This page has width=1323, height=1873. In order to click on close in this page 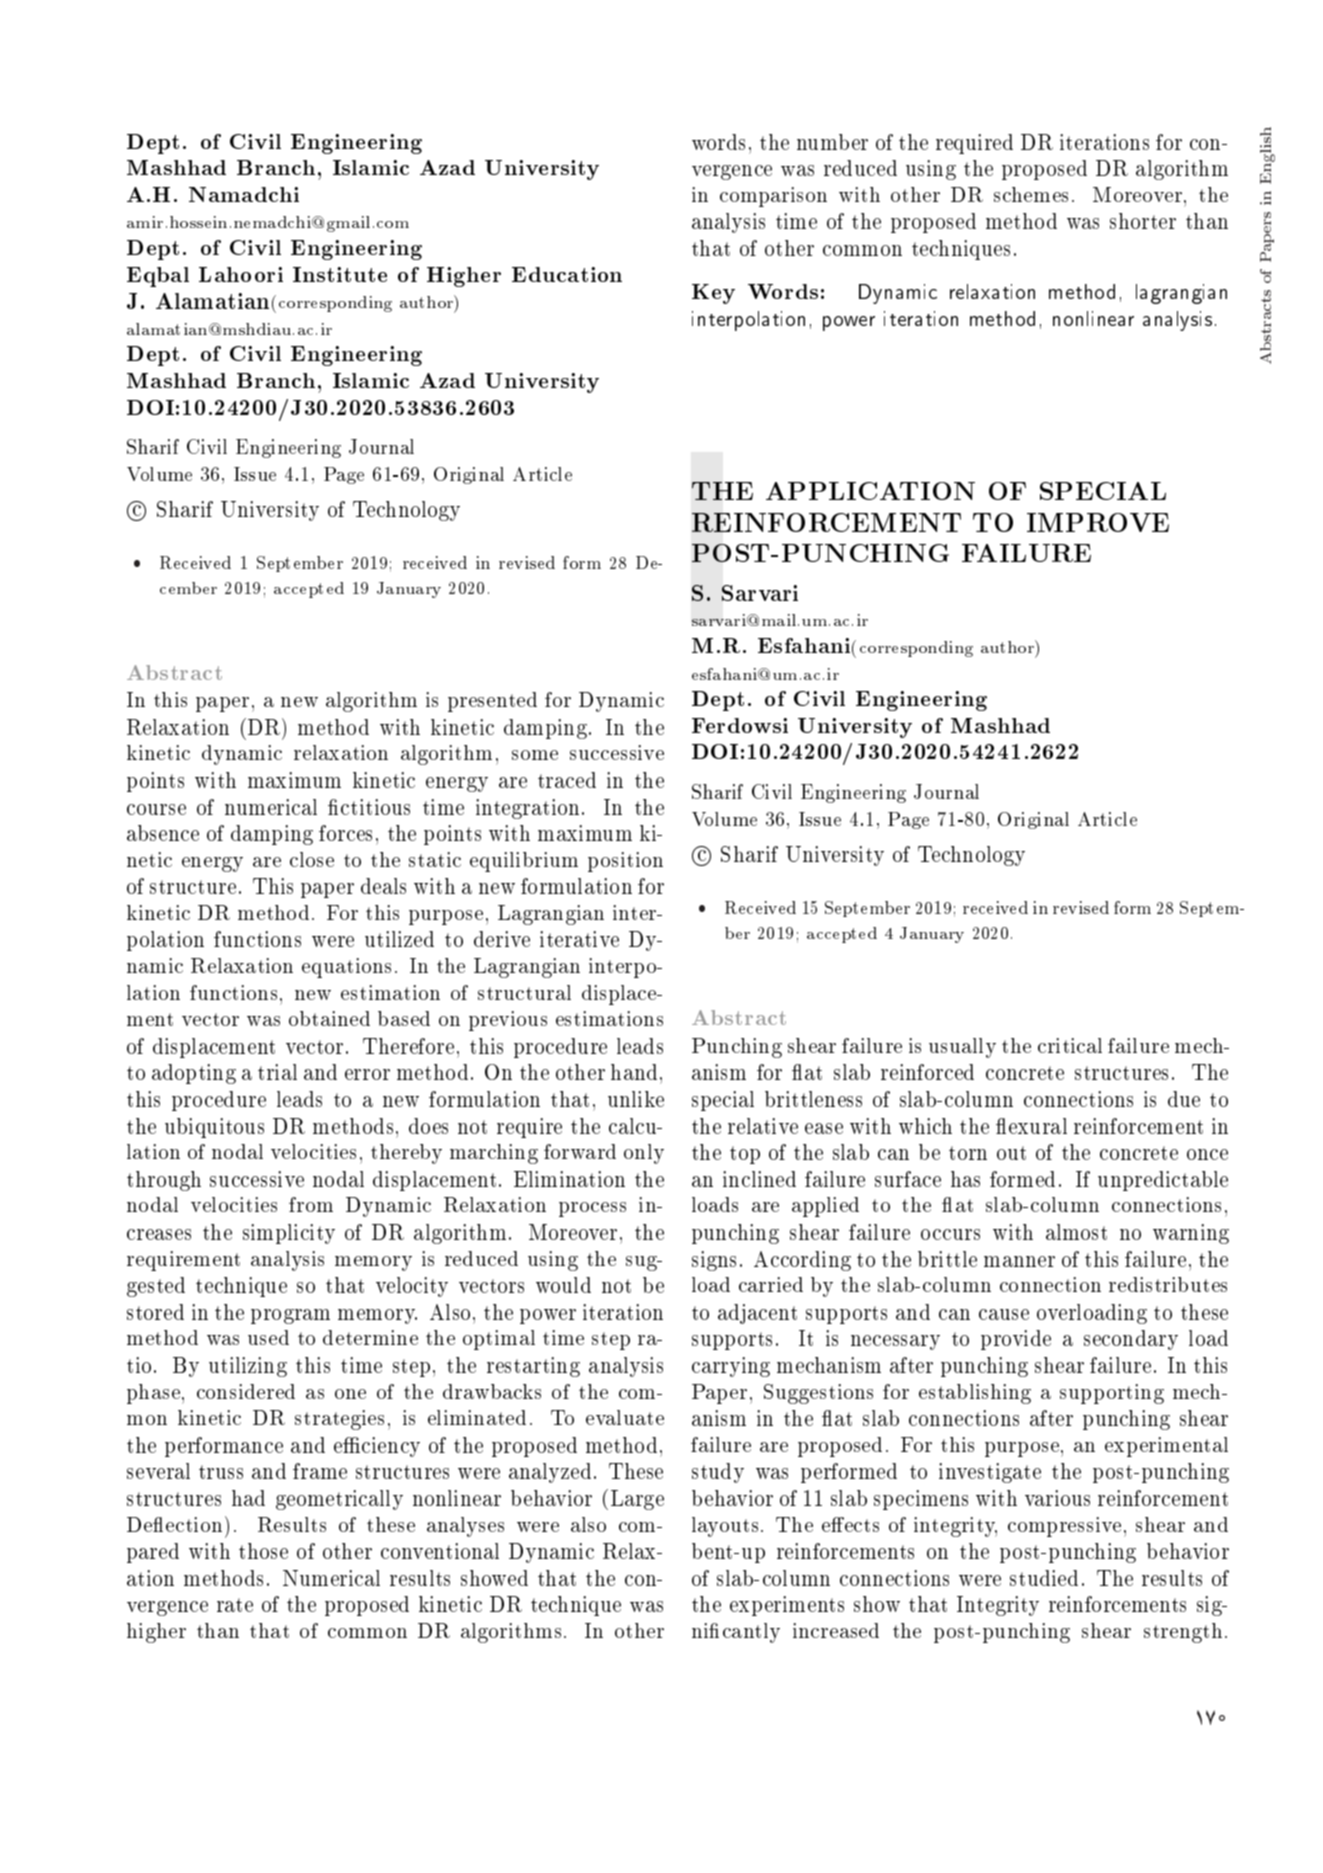, I will do `click(312, 859)`.
